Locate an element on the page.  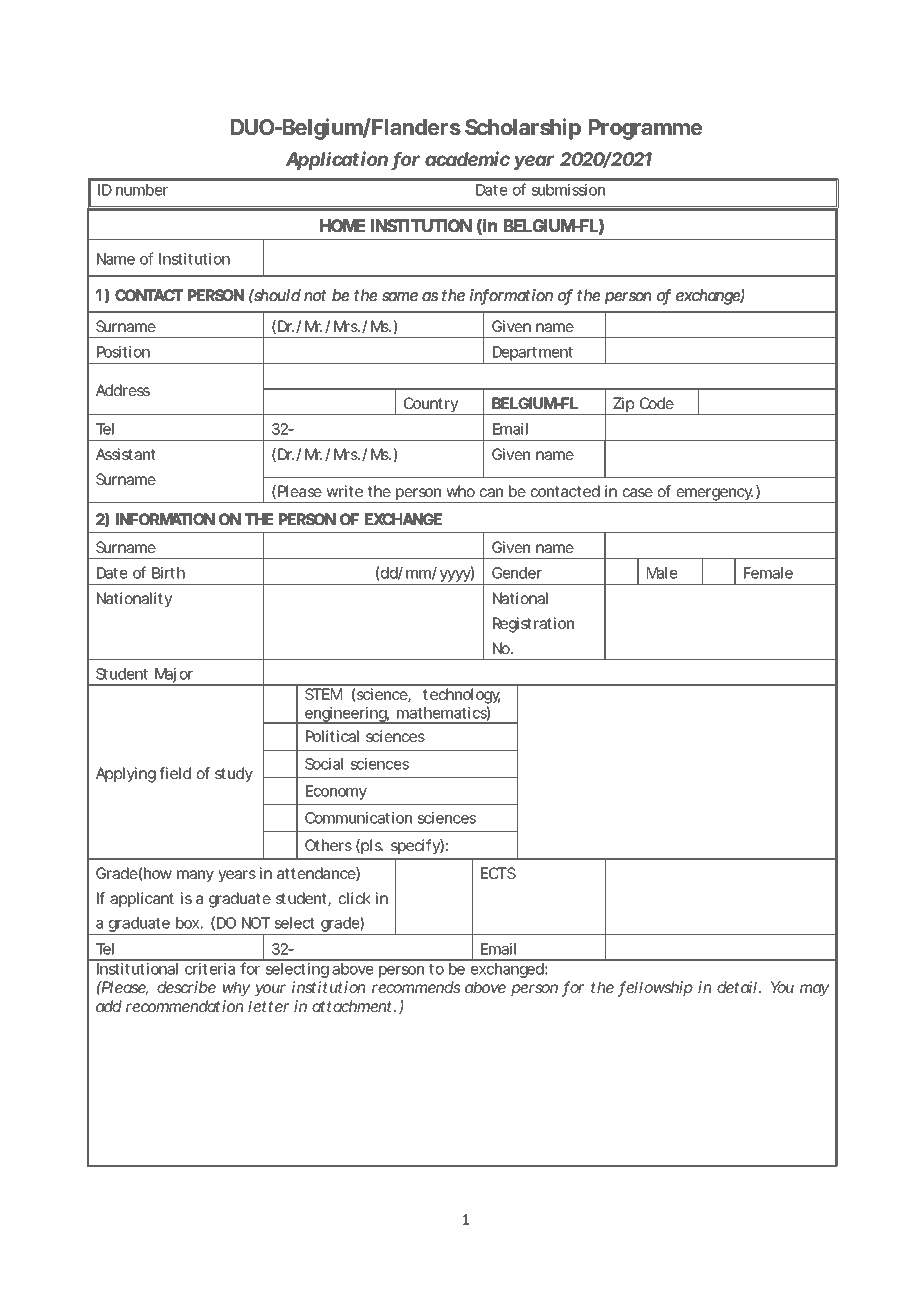
Programme is located at coordinates (645, 129).
